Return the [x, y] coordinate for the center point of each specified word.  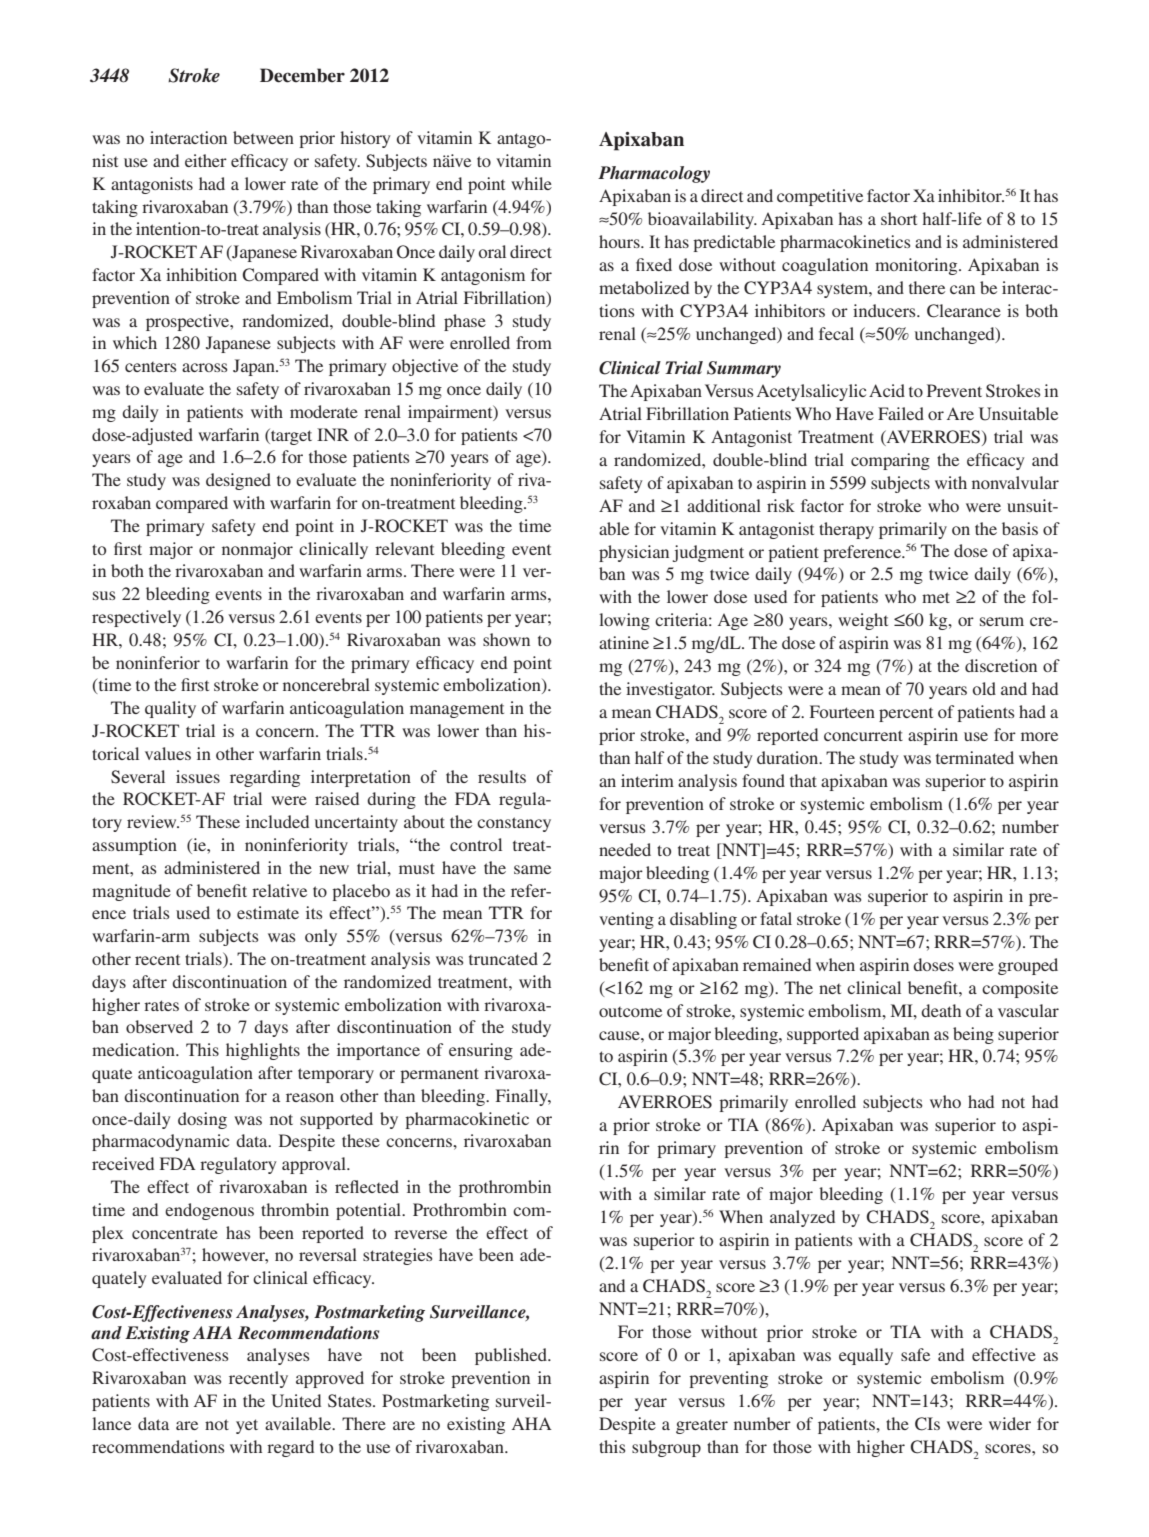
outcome [630, 1012]
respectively [136, 618]
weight [863, 621]
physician [634, 553]
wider [1010, 1423]
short [899, 218]
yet [247, 1426]
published [512, 1356]
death [941, 1010]
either [206, 160]
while [531, 183]
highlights [263, 1051]
